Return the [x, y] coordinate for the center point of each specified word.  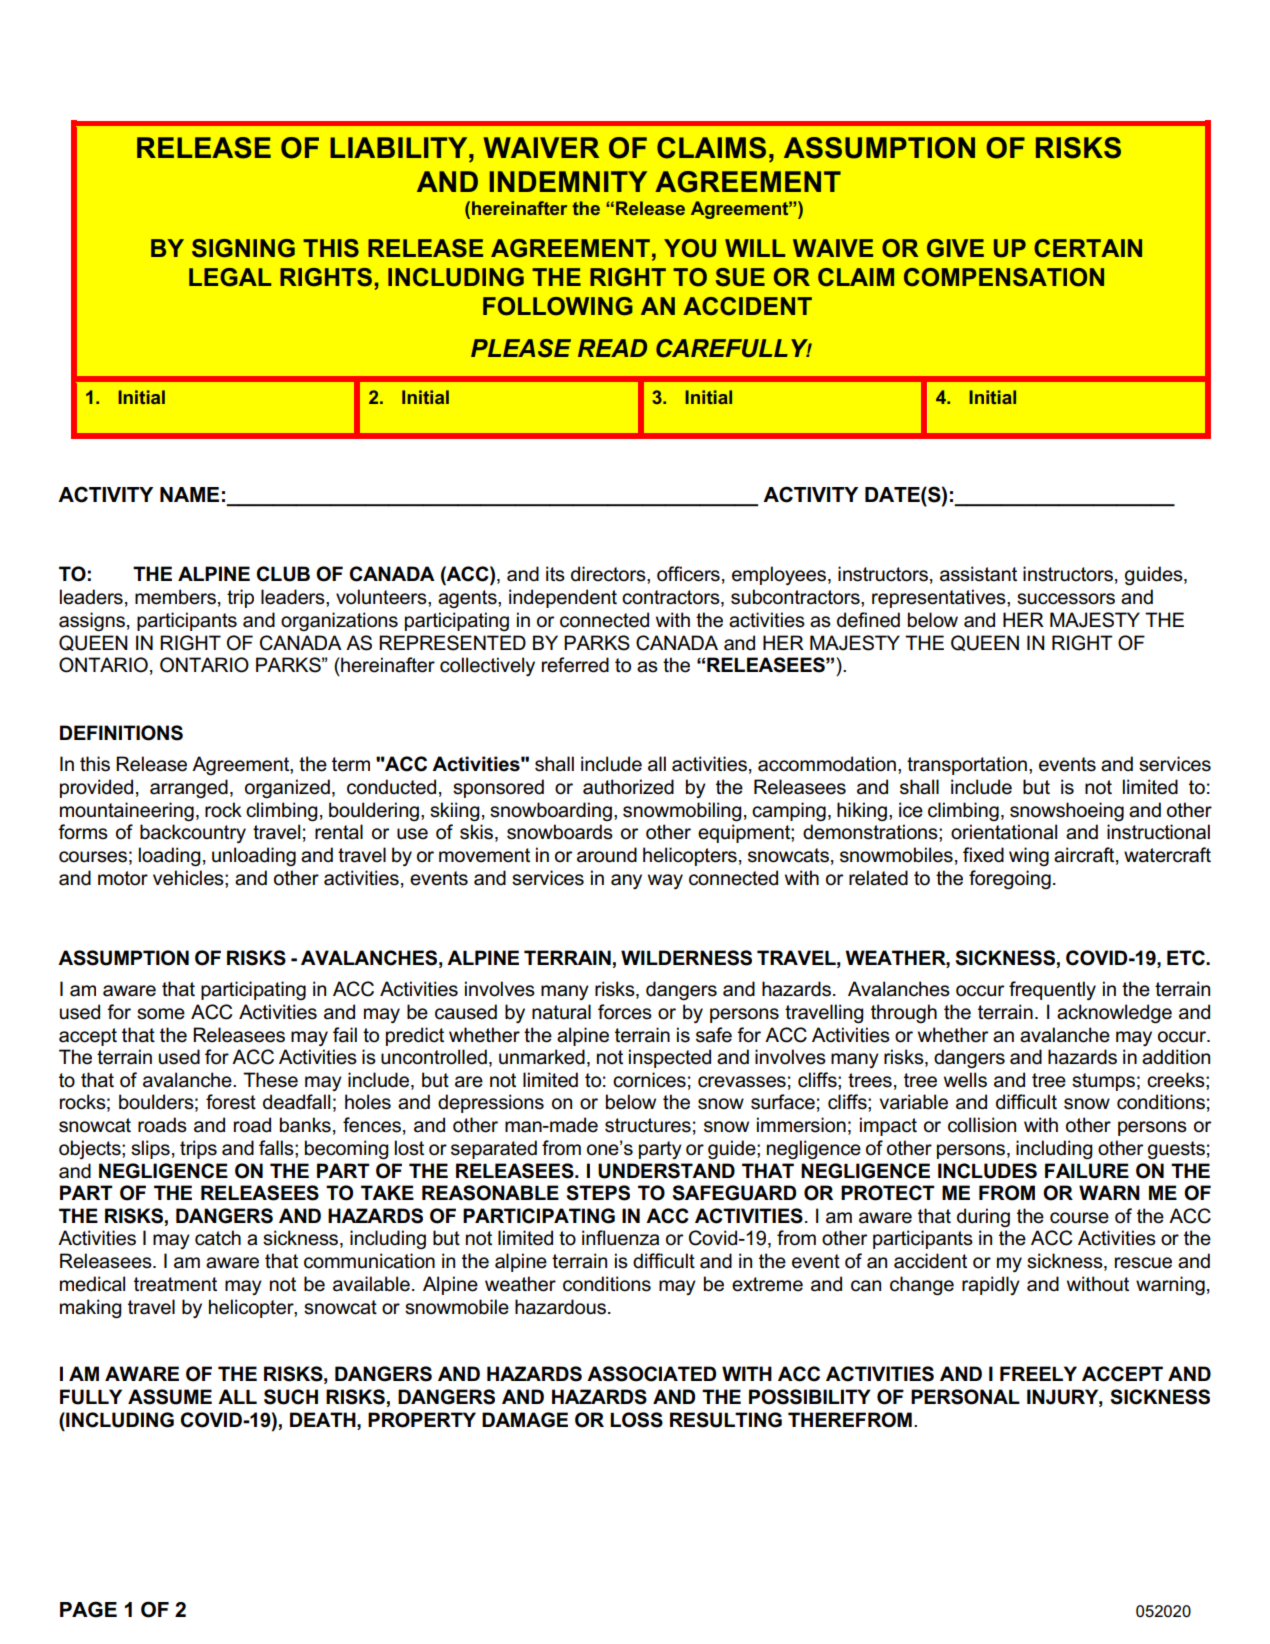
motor [123, 878]
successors [1066, 599]
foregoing [1010, 880]
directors [609, 574]
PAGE [88, 1609]
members [175, 597]
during [983, 1217]
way [665, 881]
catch [218, 1238]
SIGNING [243, 248]
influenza [620, 1238]
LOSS [636, 1420]
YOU [690, 248]
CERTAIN [1088, 248]
